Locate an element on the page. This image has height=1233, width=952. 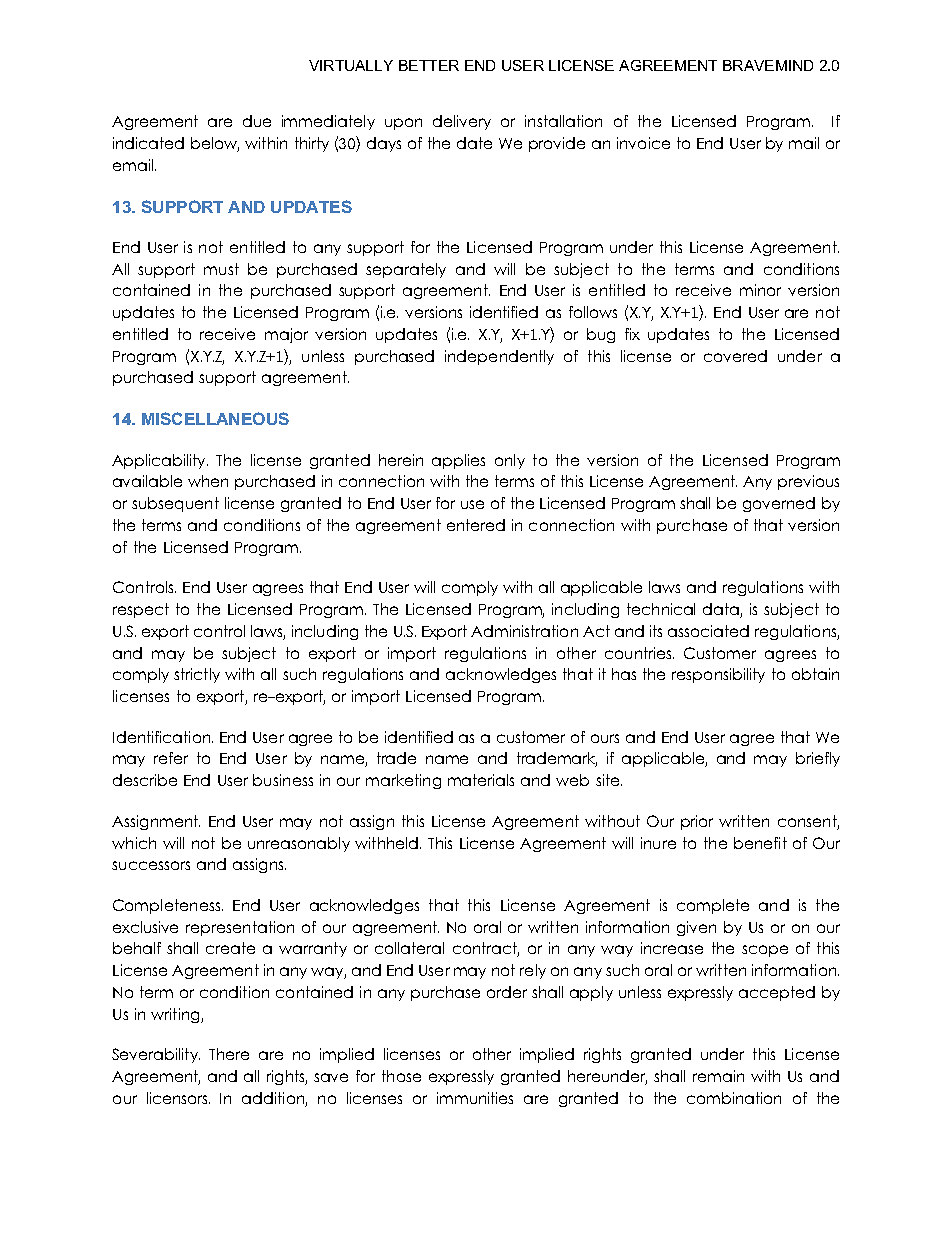
invoice is located at coordinates (643, 143).
